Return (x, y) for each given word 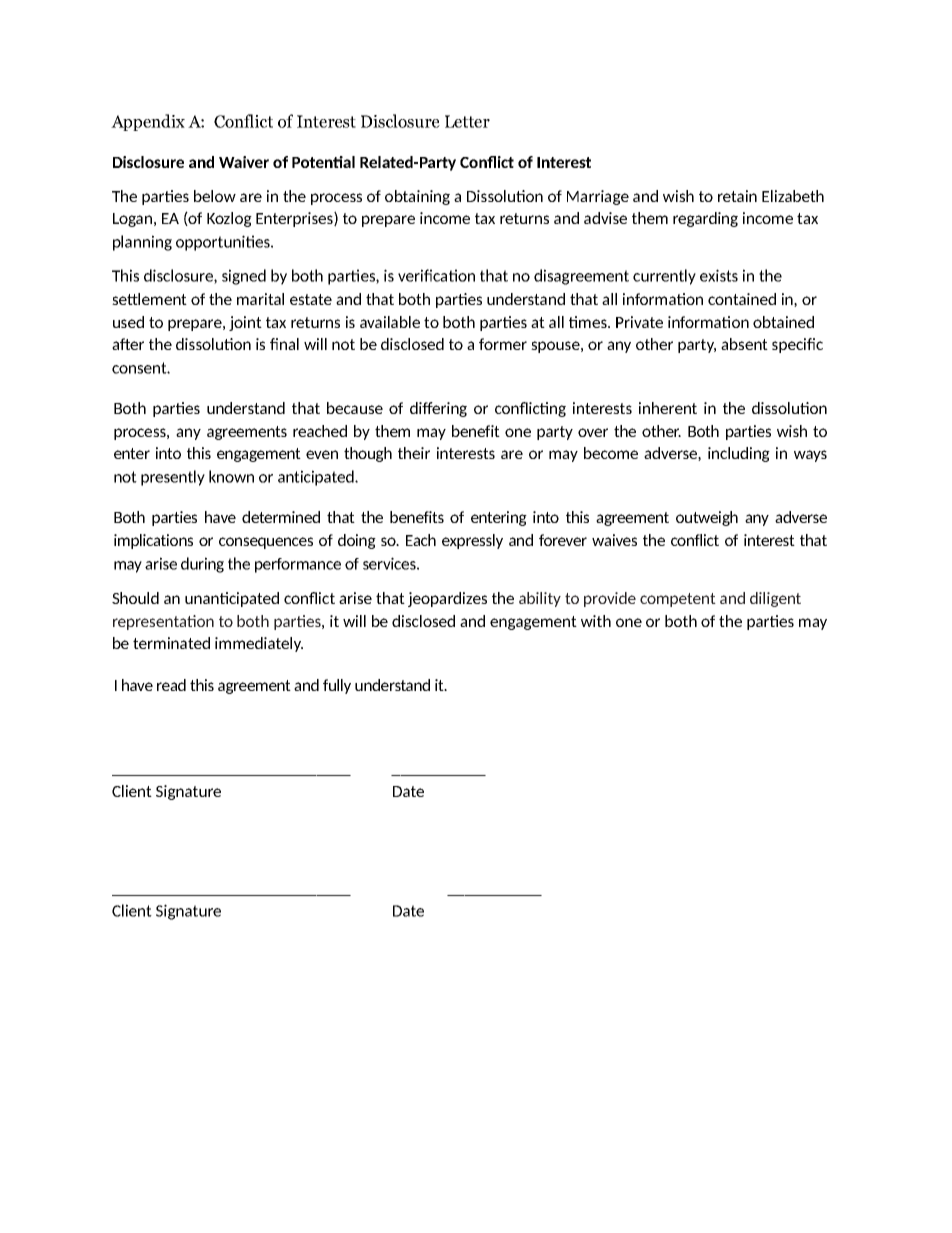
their (414, 453)
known (231, 476)
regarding (705, 219)
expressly (472, 541)
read (171, 685)
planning (142, 243)
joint (245, 323)
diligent (775, 599)
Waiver (244, 162)
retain (737, 196)
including (739, 454)
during (202, 565)
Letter (467, 121)
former (503, 344)
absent (744, 344)
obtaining (417, 197)
